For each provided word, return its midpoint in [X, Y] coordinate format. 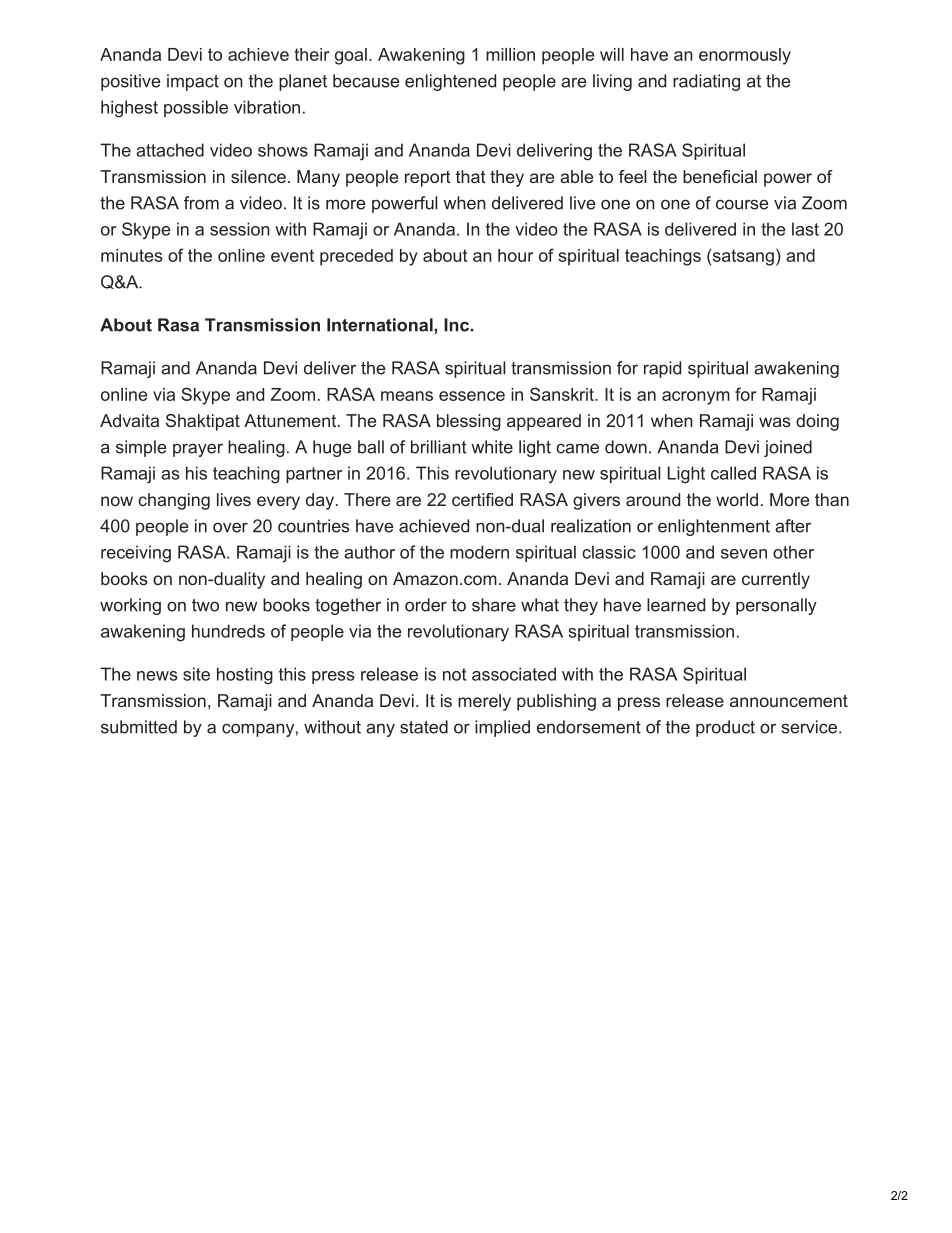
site [196, 674]
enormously [745, 56]
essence [472, 396]
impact [193, 82]
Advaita [129, 420]
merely [484, 702]
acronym [696, 398]
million [510, 54]
